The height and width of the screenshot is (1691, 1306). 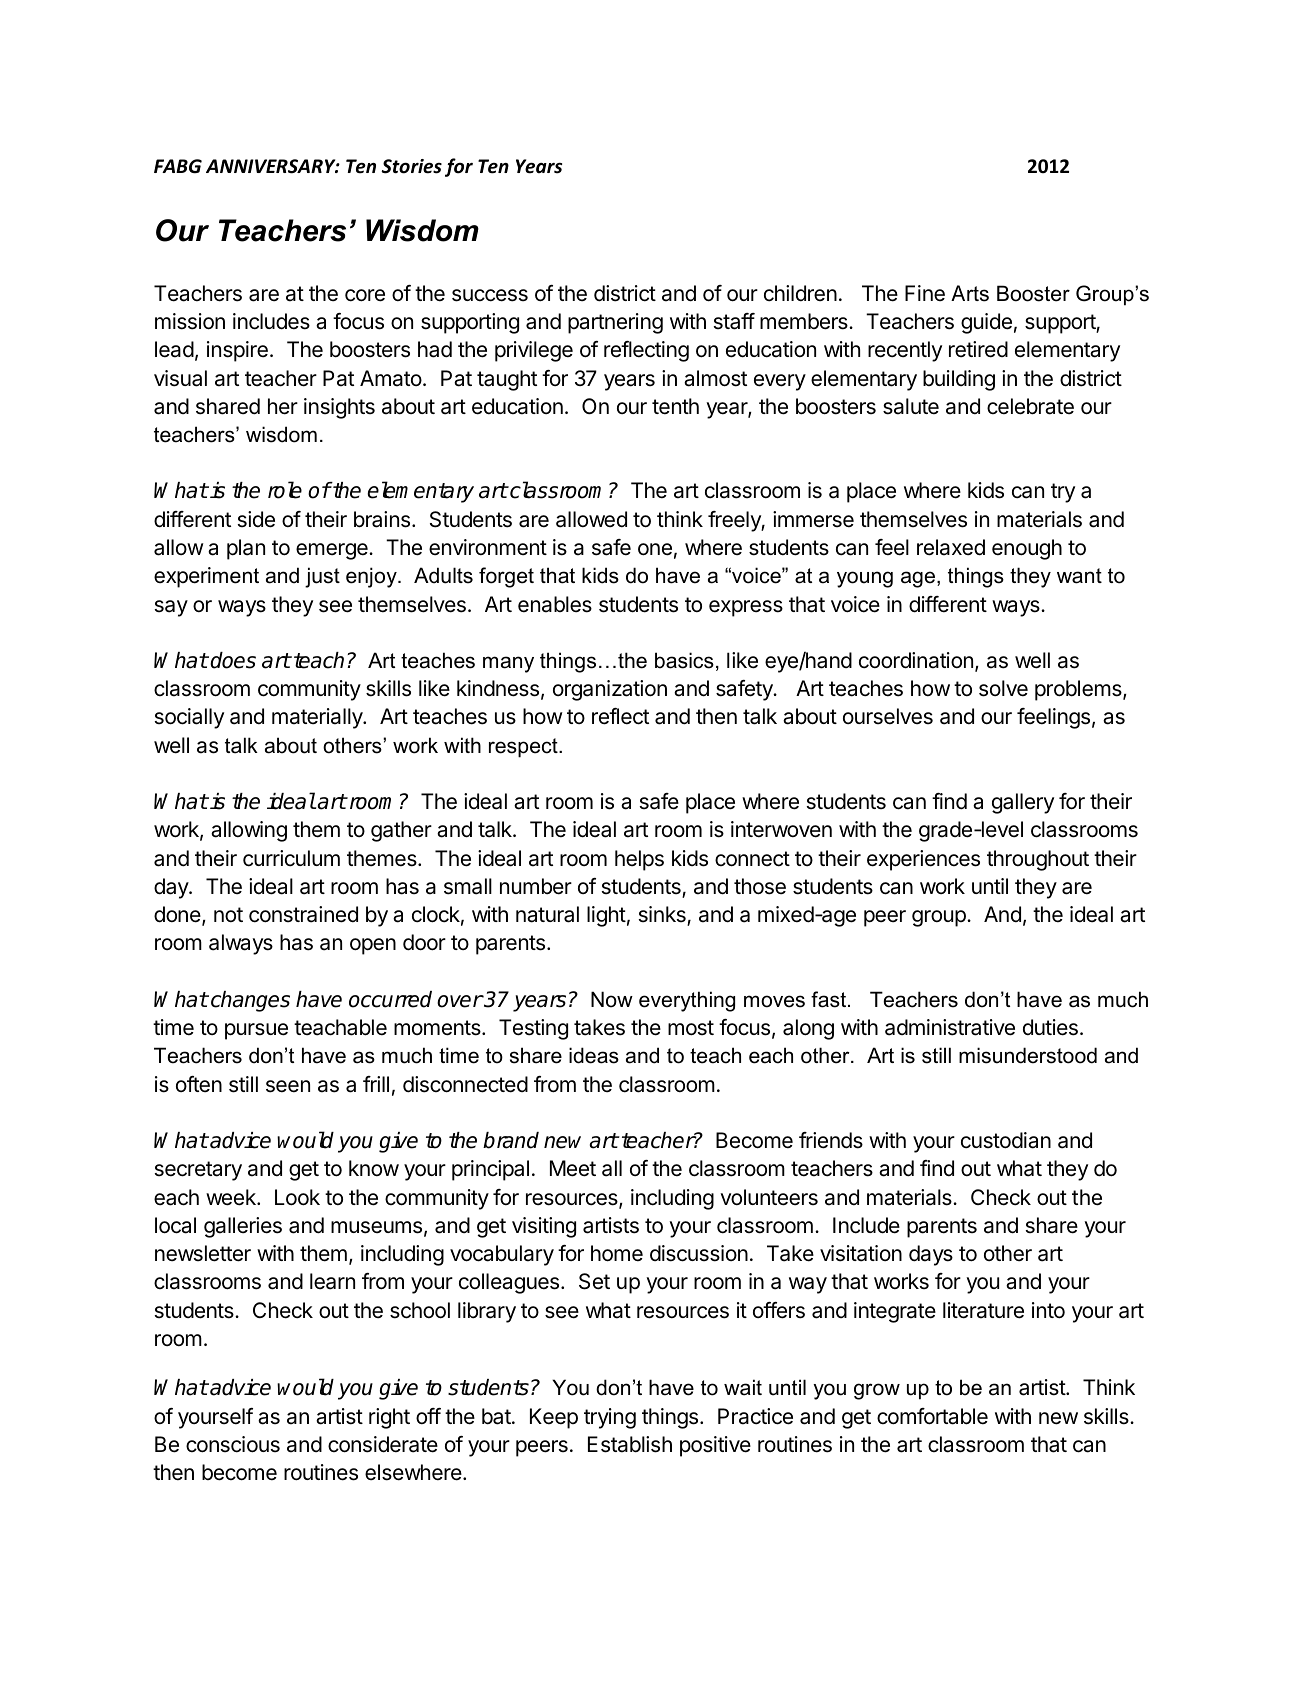 I want to click on partnering, so click(x=615, y=323).
